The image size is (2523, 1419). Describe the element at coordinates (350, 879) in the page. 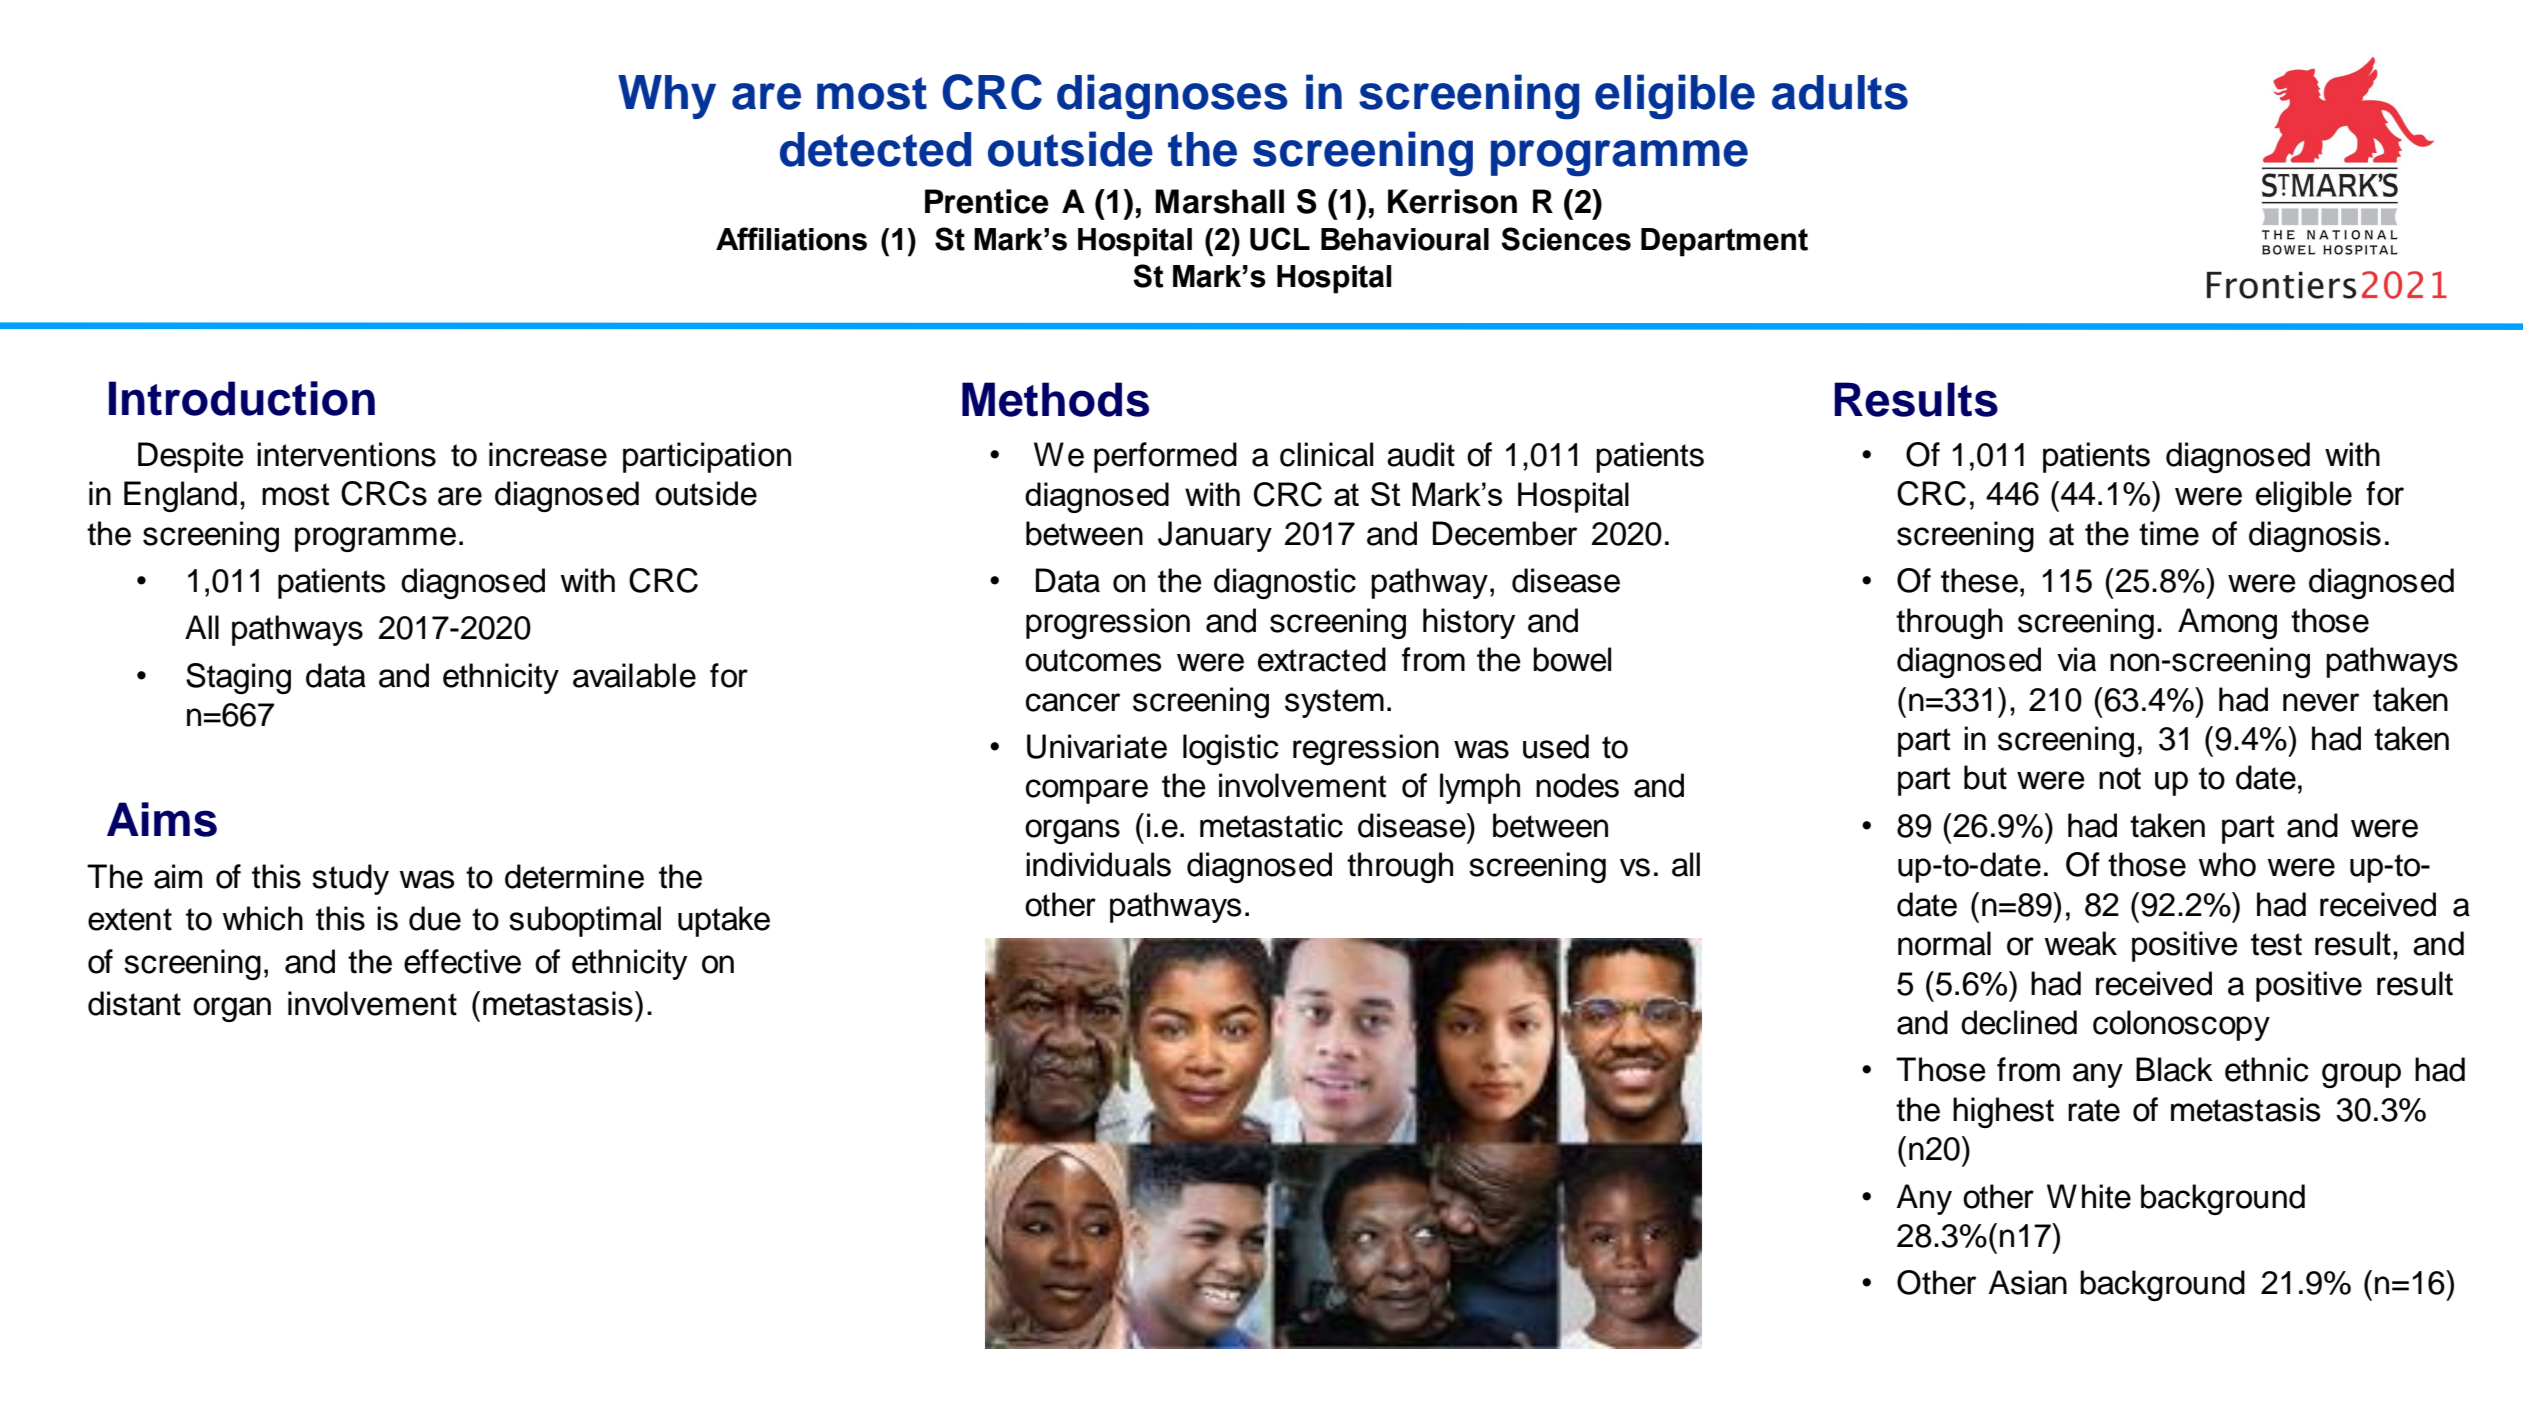

I see `study` at that location.
